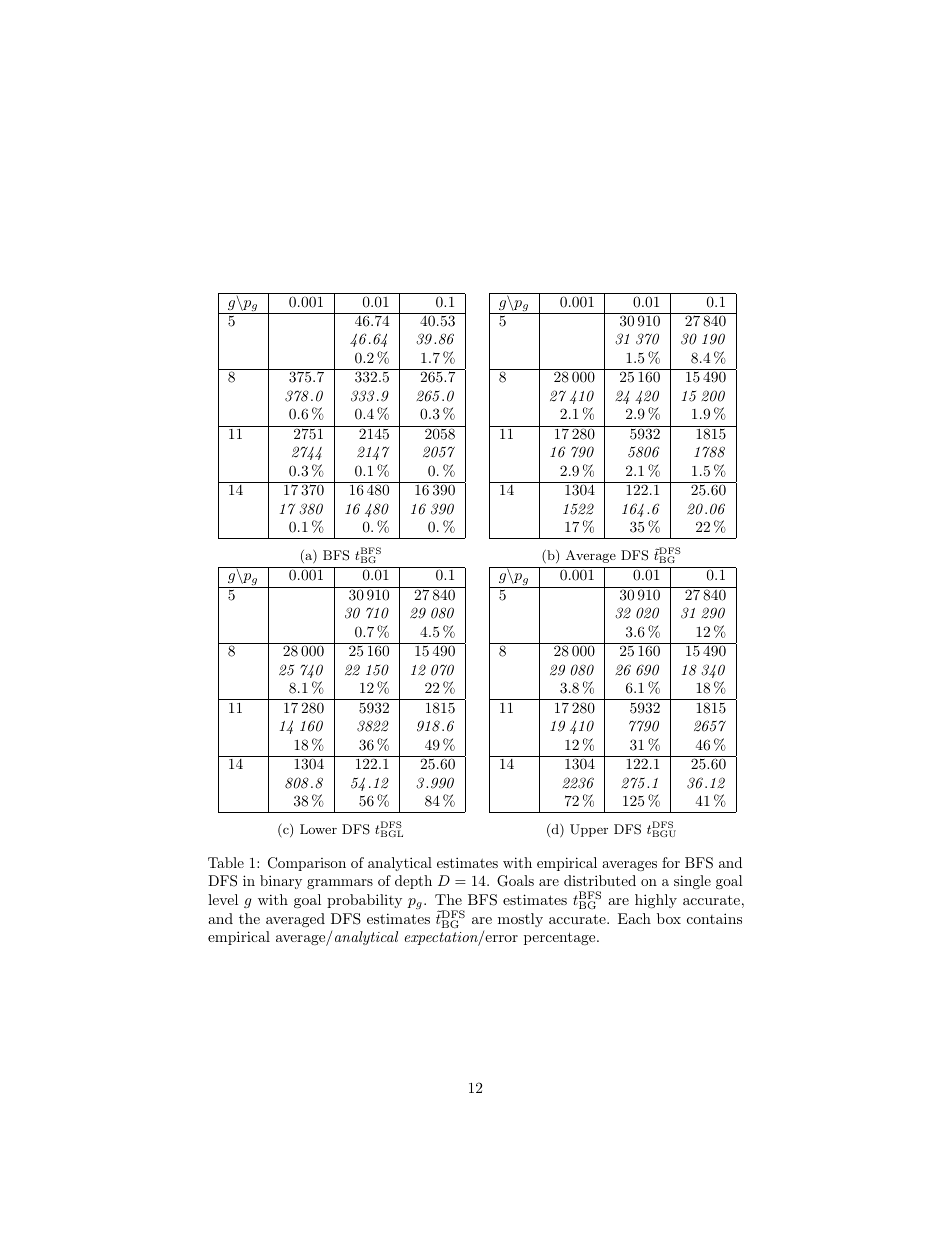  What do you see at coordinates (364, 901) in the screenshot?
I see `probability` at bounding box center [364, 901].
